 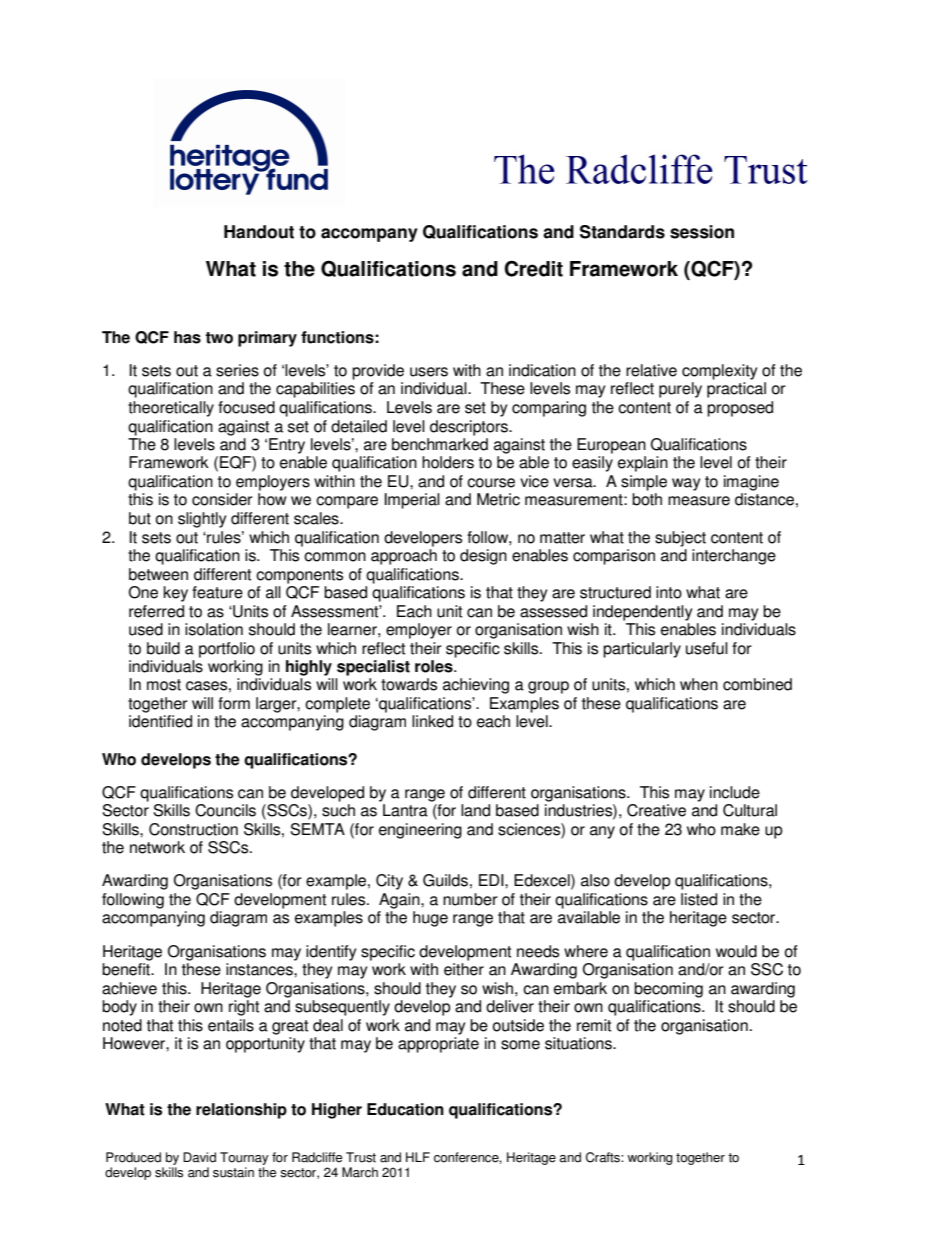 What do you see at coordinates (533, 268) in the page?
I see `Credit` at bounding box center [533, 268].
